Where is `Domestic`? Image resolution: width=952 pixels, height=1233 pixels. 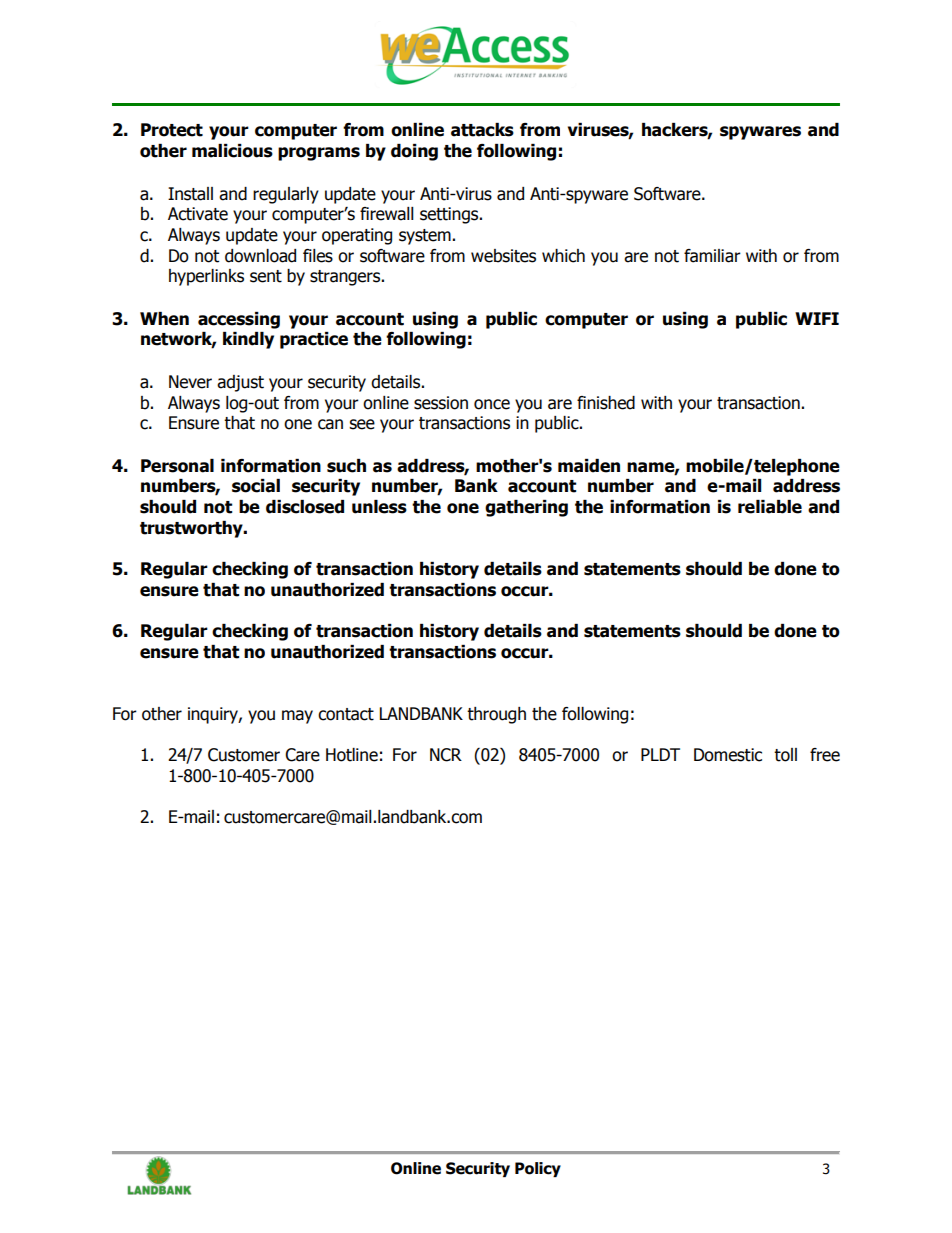 Domestic is located at coordinates (728, 755).
